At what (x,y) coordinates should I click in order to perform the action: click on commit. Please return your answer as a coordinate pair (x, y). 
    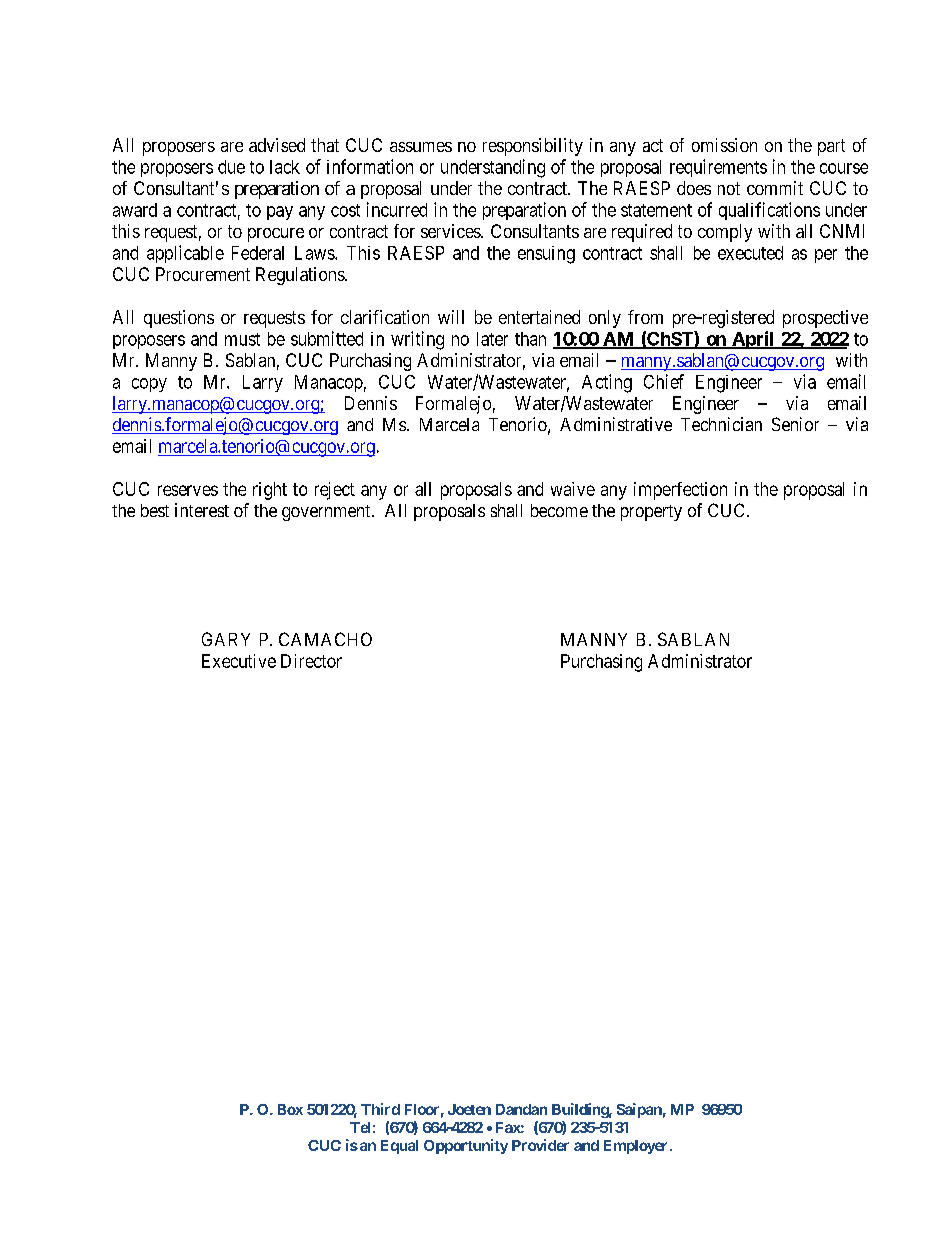
    Looking at the image, I should click on (775, 188).
